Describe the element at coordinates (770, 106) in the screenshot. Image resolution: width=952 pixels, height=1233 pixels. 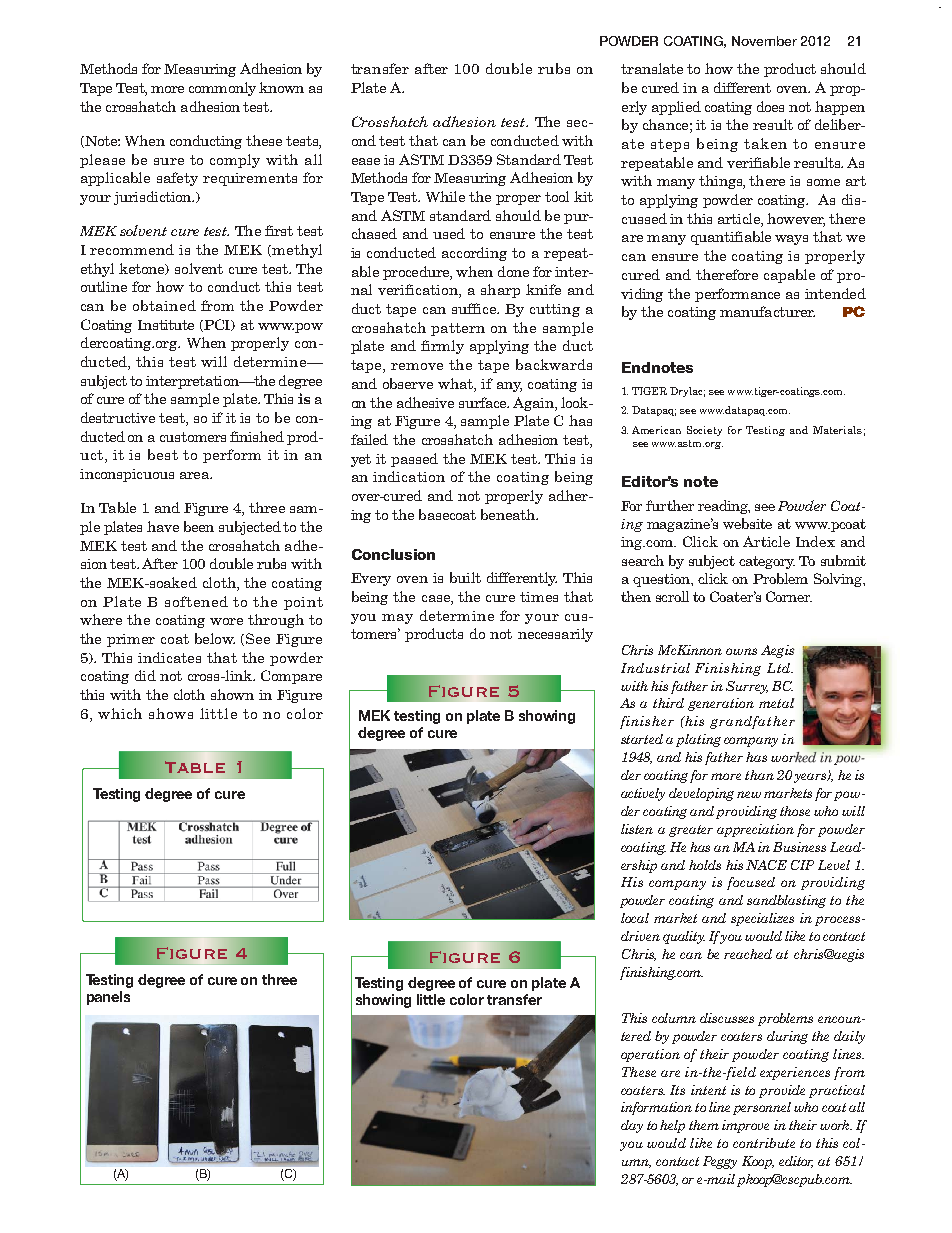
I see `does` at that location.
